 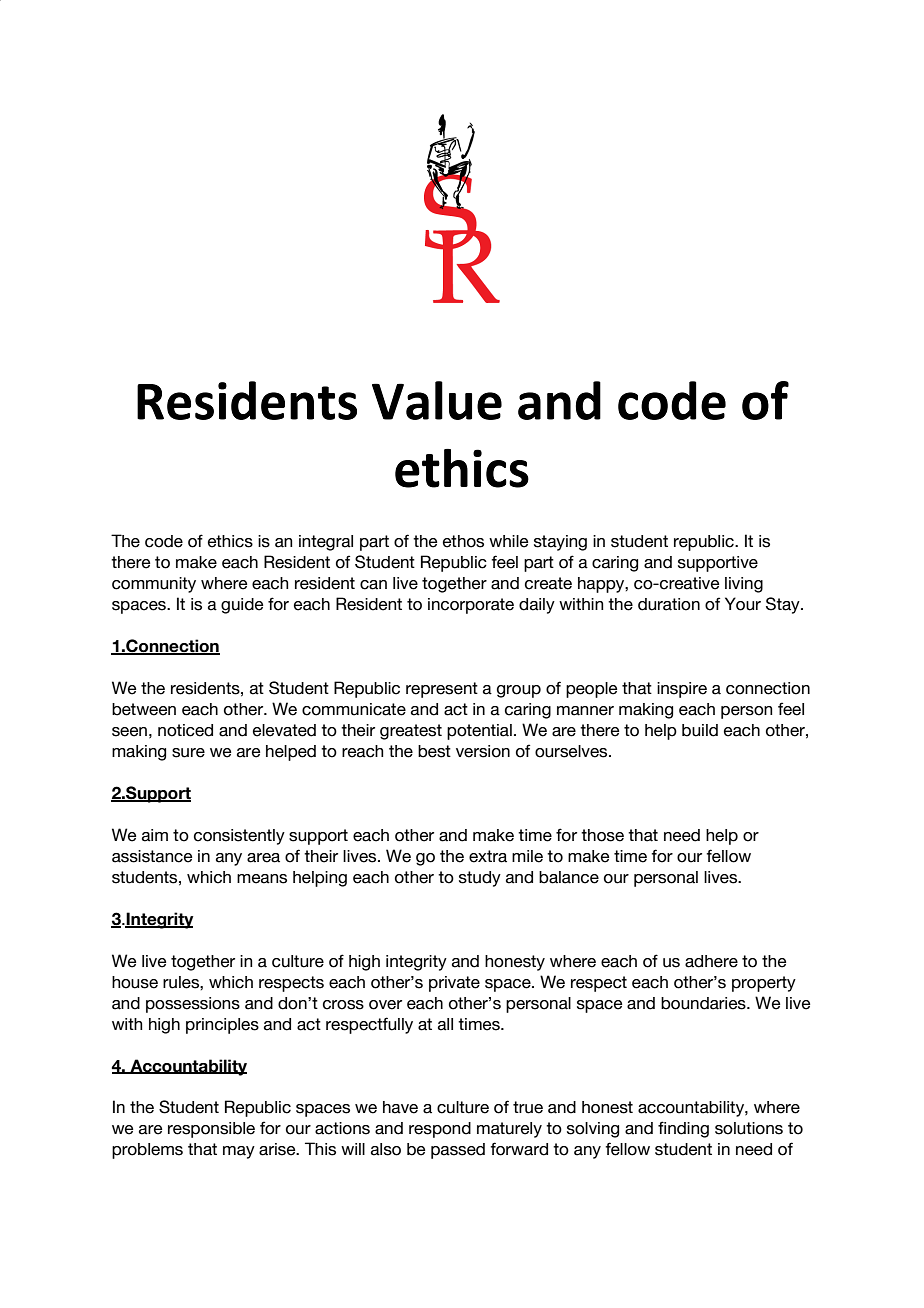 I want to click on study, so click(x=480, y=879).
